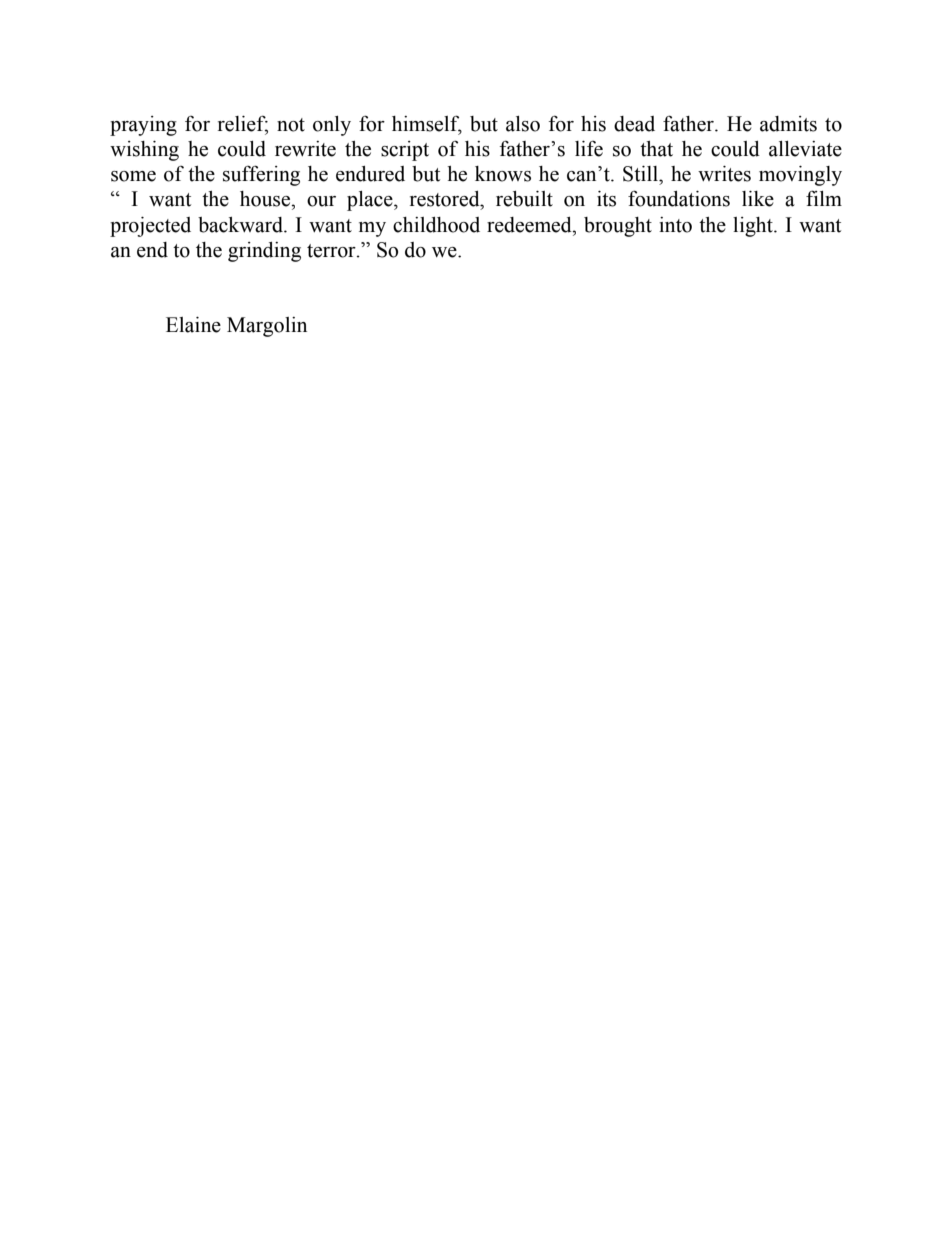 The width and height of the document is (952, 1233). Describe the element at coordinates (523, 124) in the document. I see `also` at that location.
